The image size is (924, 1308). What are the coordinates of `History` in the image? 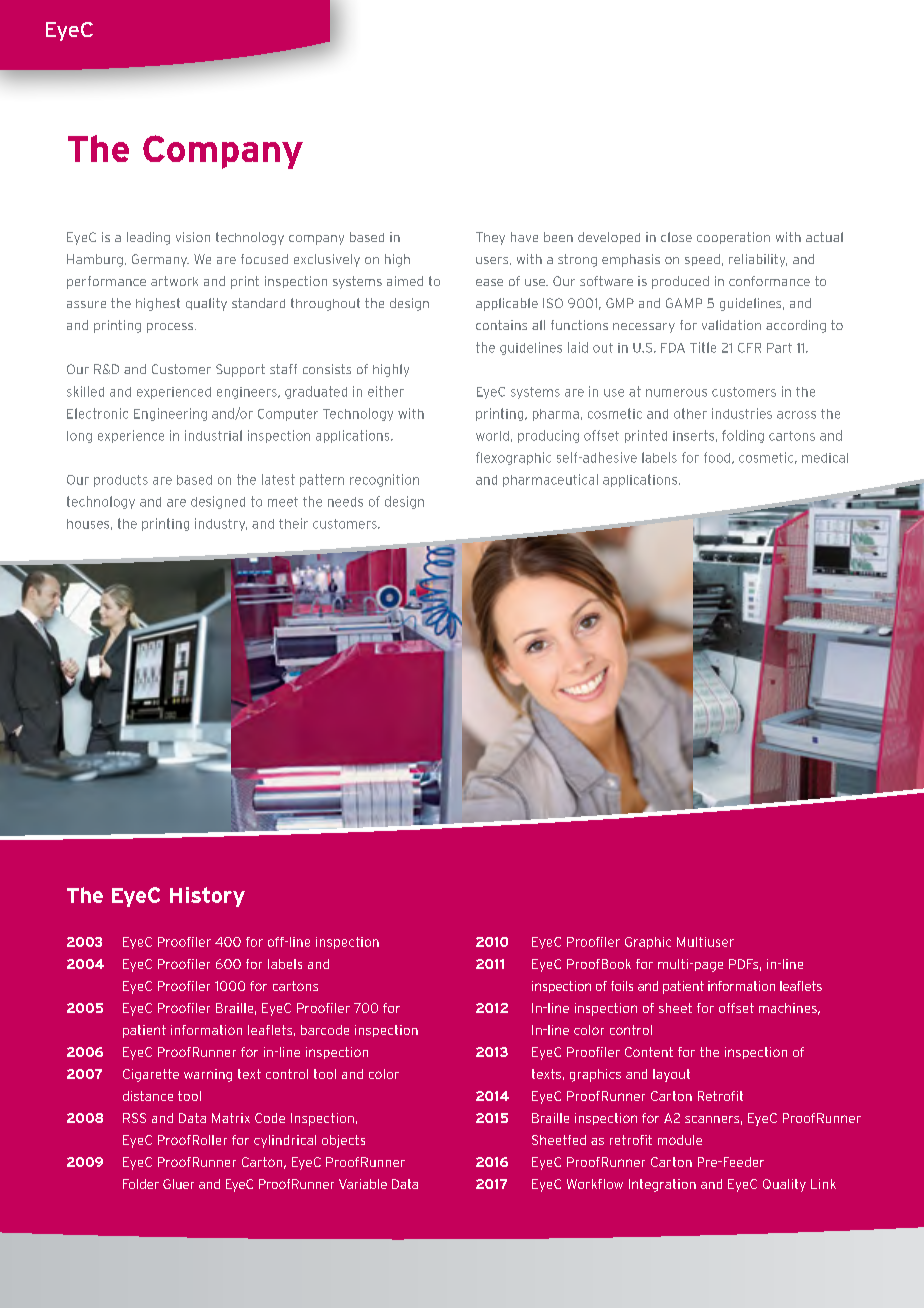 It's located at (207, 897).
